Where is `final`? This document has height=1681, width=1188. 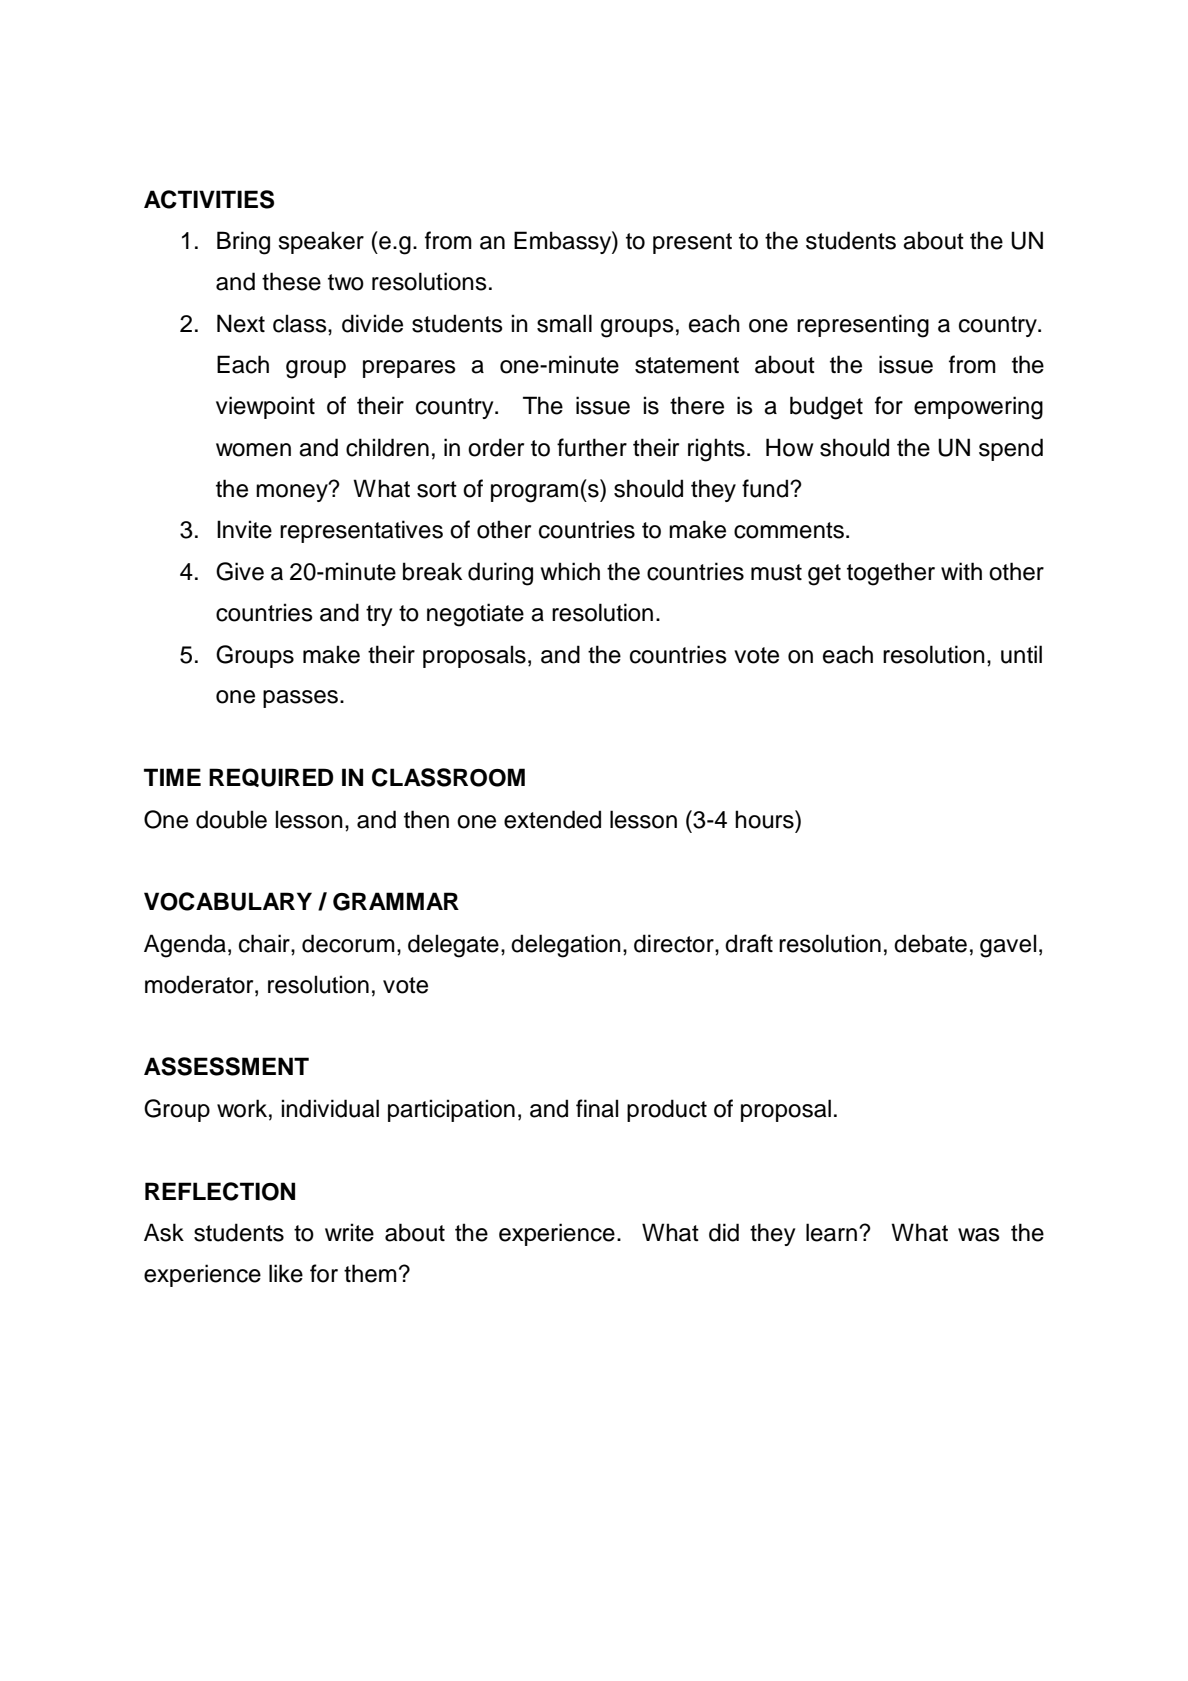 final is located at coordinates (597, 1108).
